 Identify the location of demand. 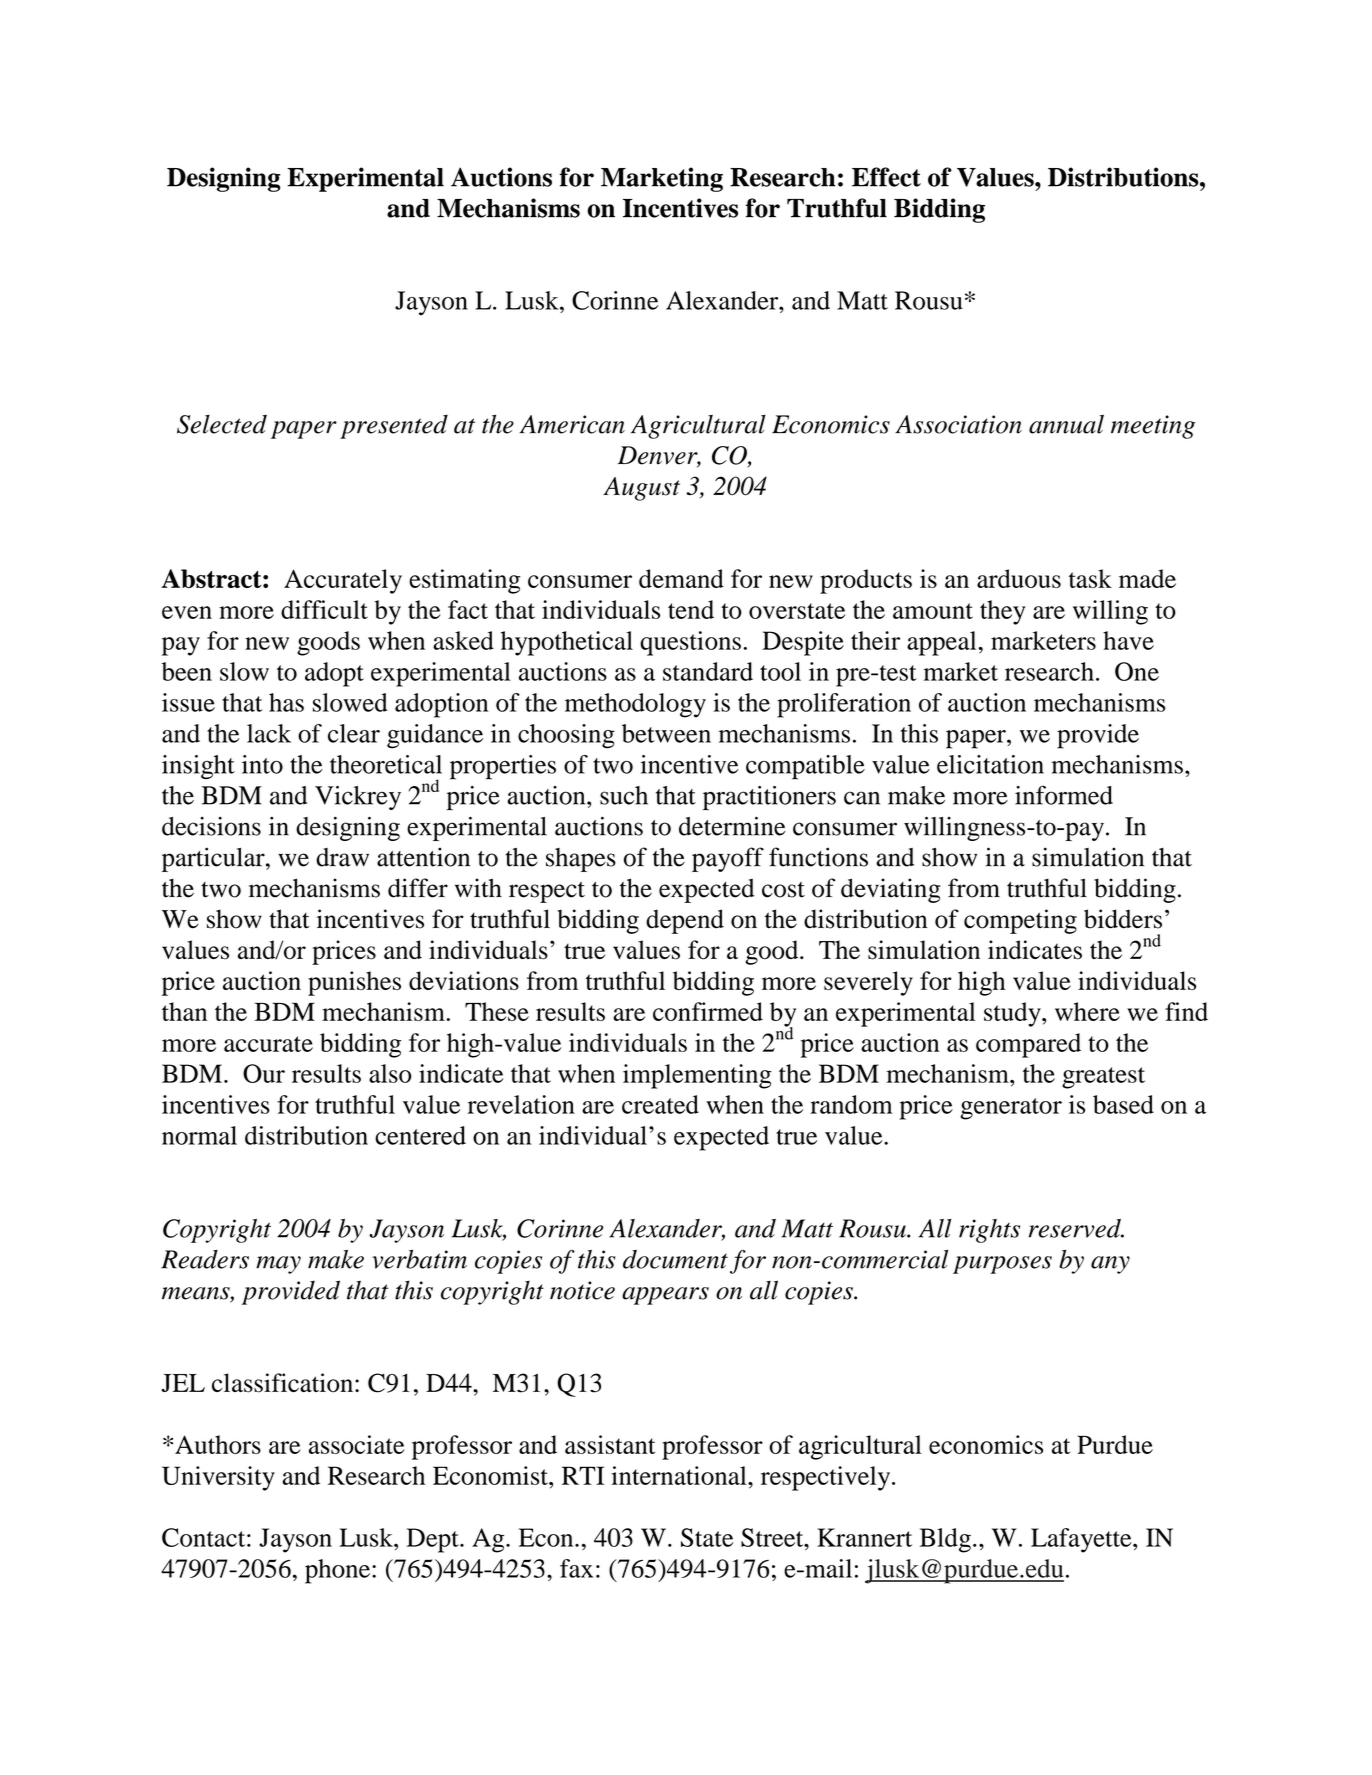
(681, 578).
